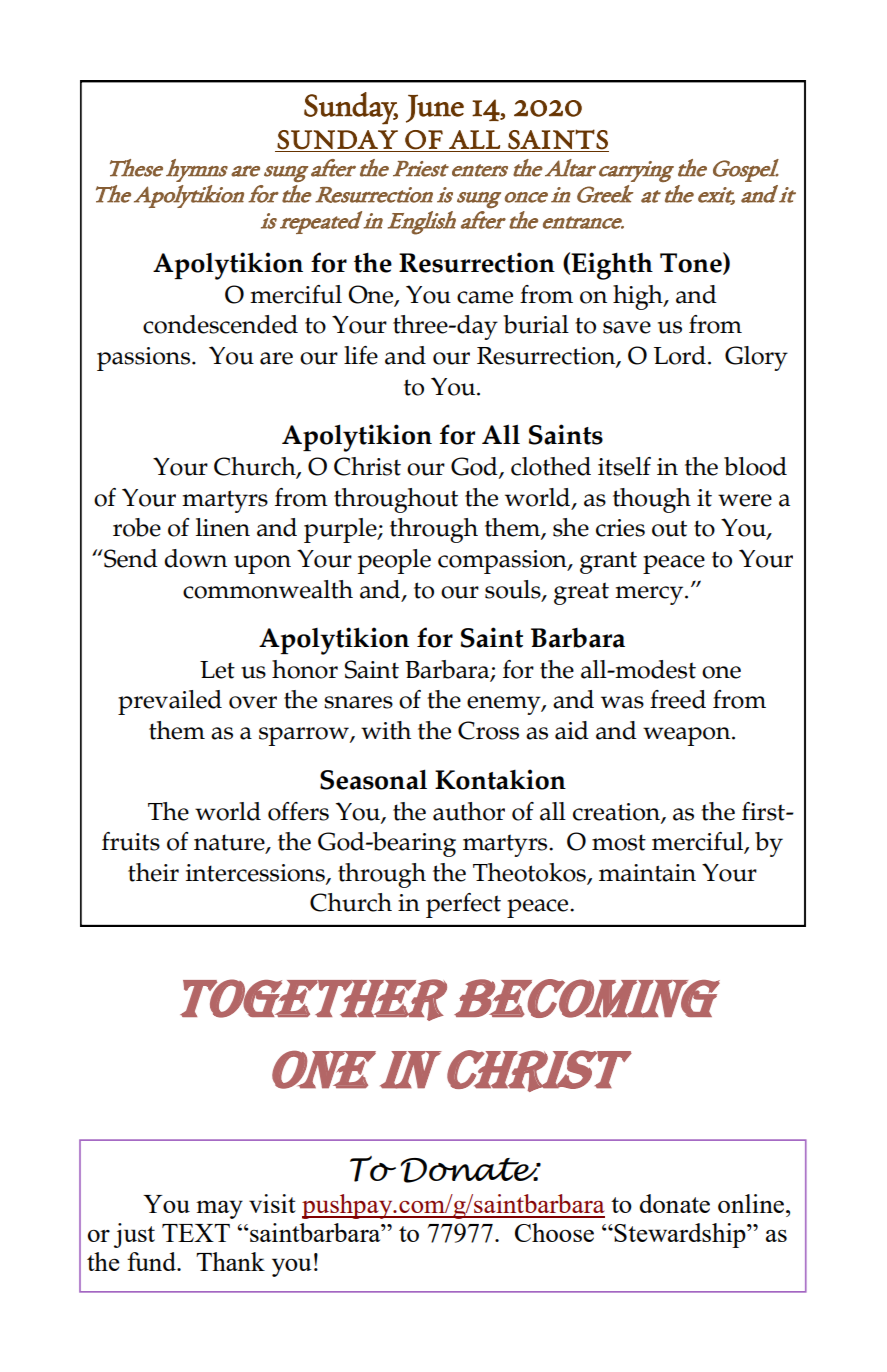 The image size is (887, 1372). I want to click on Choose, so click(554, 1232).
